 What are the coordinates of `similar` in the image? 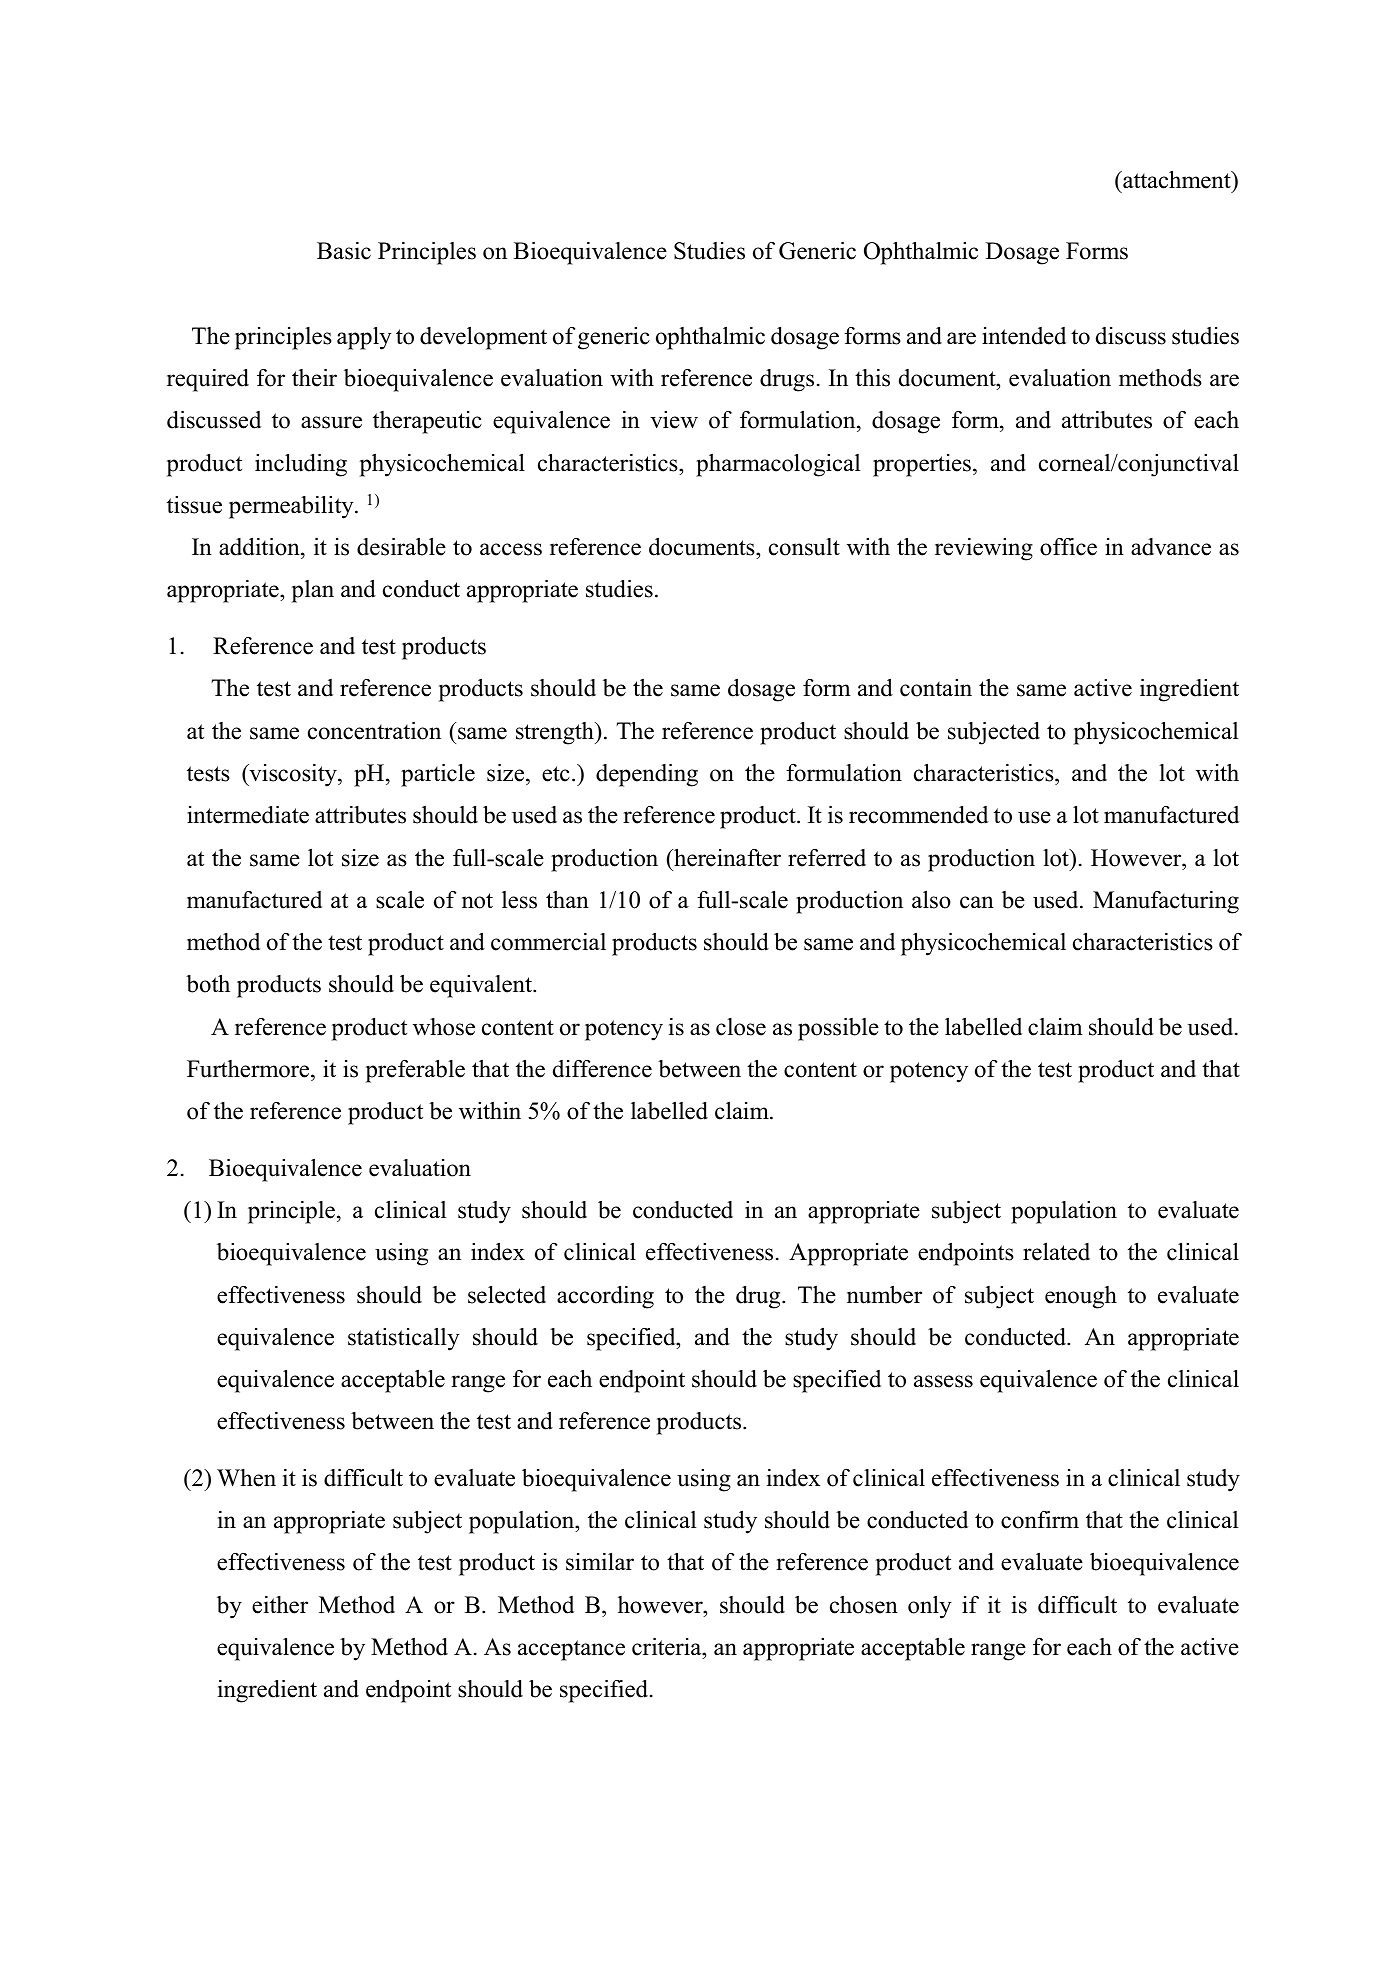 It's located at (600, 1562).
